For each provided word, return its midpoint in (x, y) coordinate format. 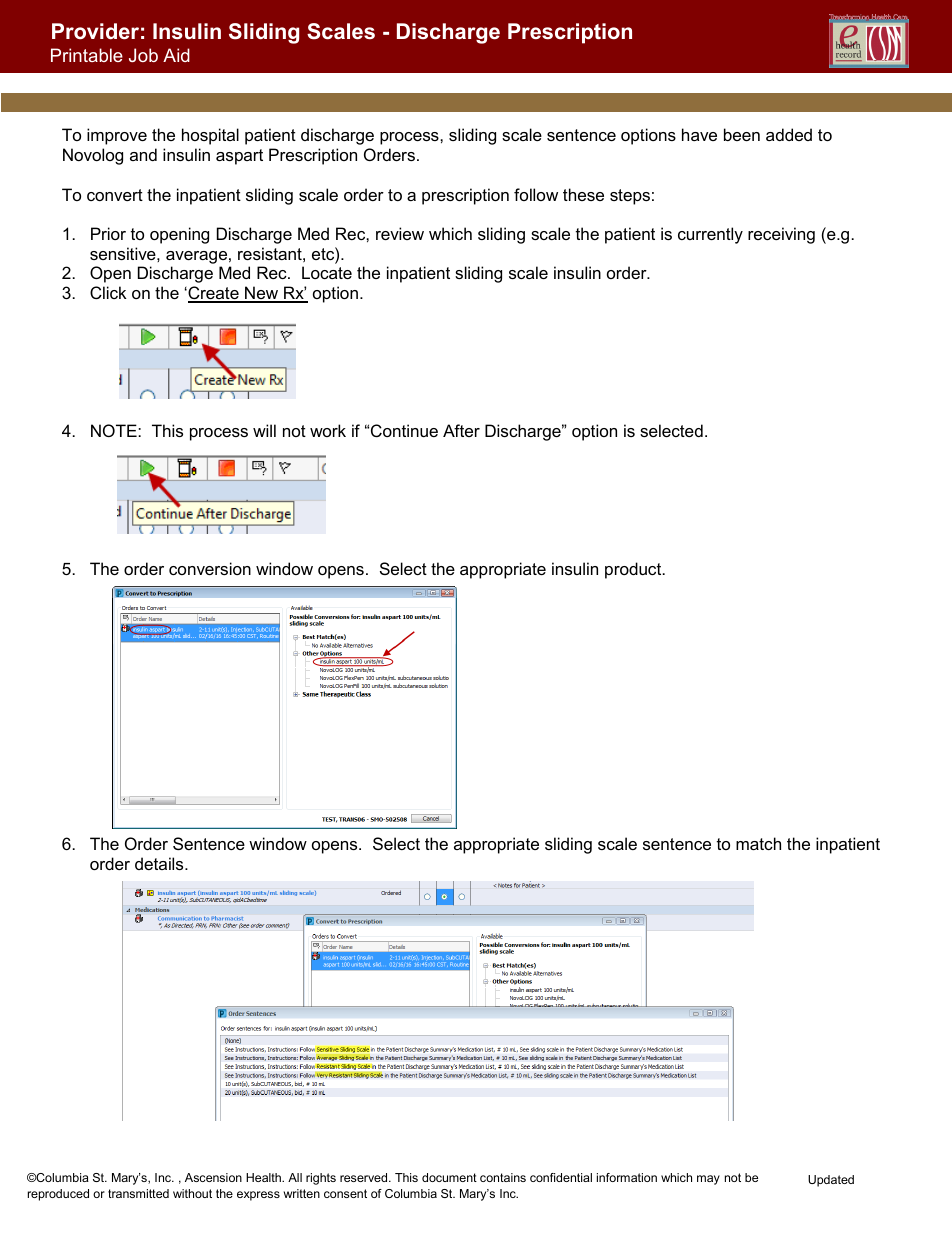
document (449, 1177)
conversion (210, 568)
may (708, 1180)
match (758, 843)
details (160, 863)
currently (710, 235)
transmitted (138, 1193)
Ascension (213, 1177)
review (400, 233)
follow (536, 194)
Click (108, 292)
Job (143, 55)
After (461, 430)
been (742, 134)
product (634, 570)
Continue (404, 430)
